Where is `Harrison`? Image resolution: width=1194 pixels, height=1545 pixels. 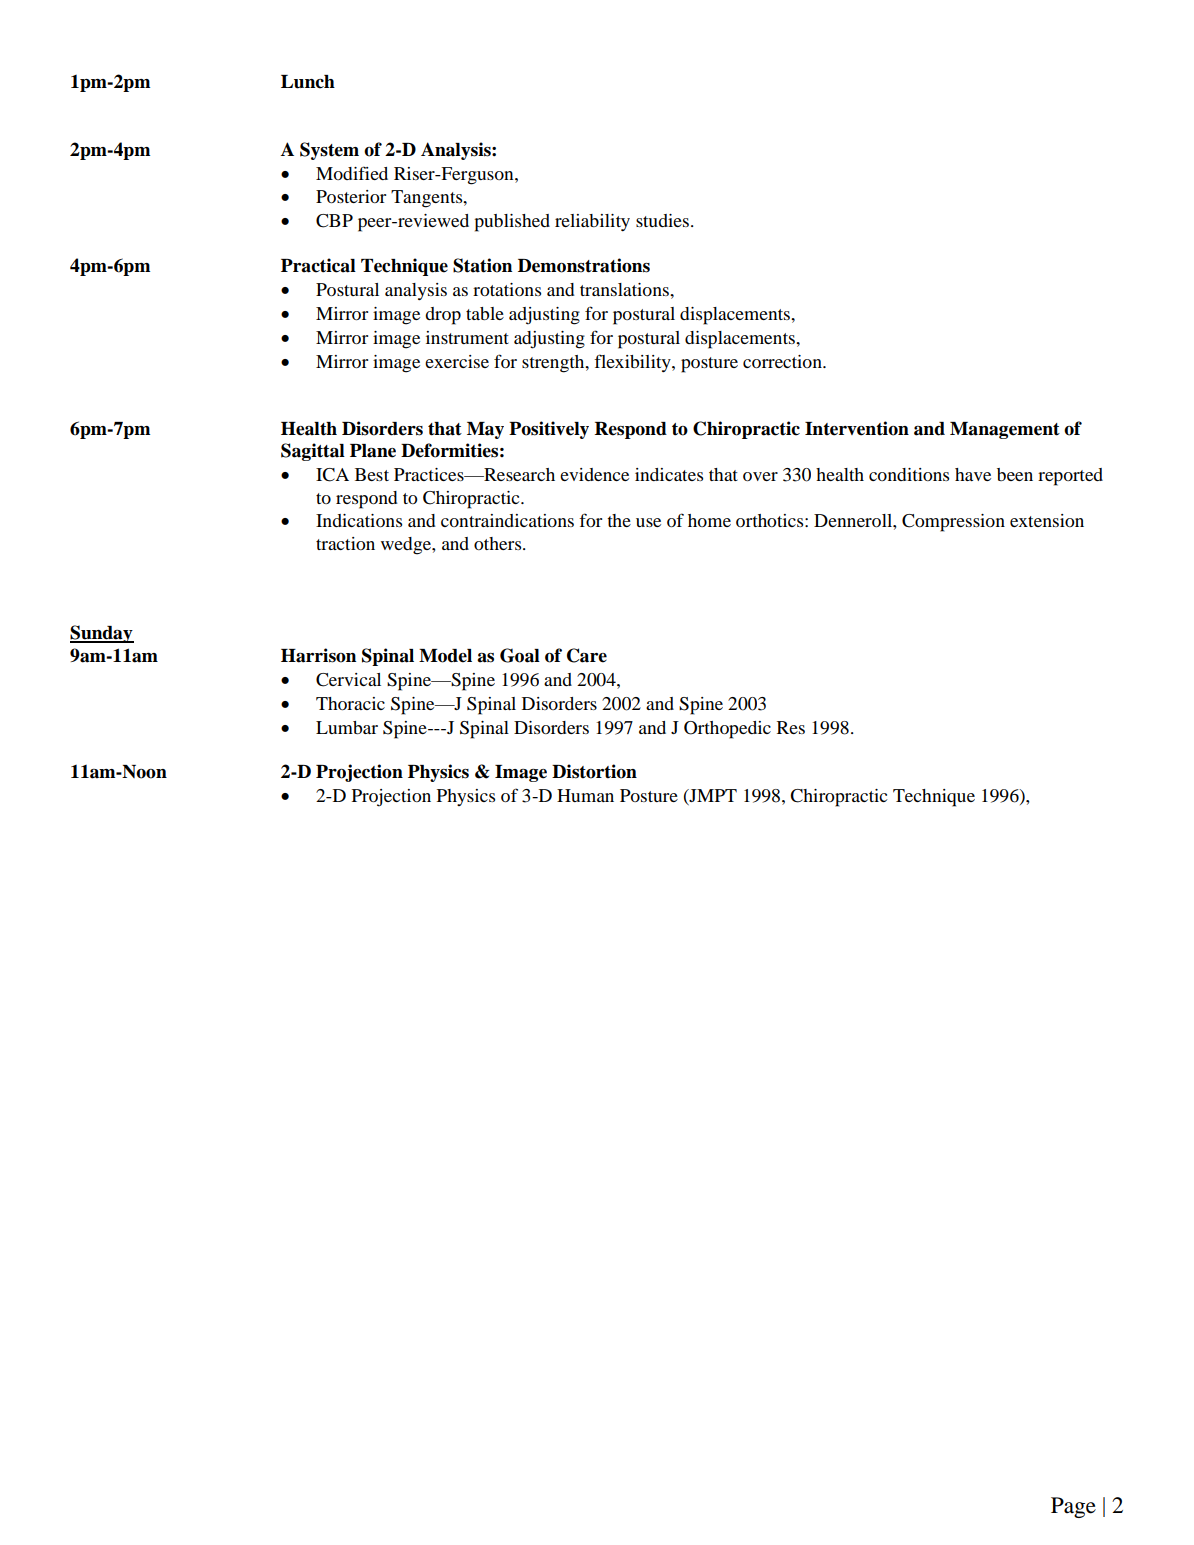 Harrison is located at coordinates (318, 655).
